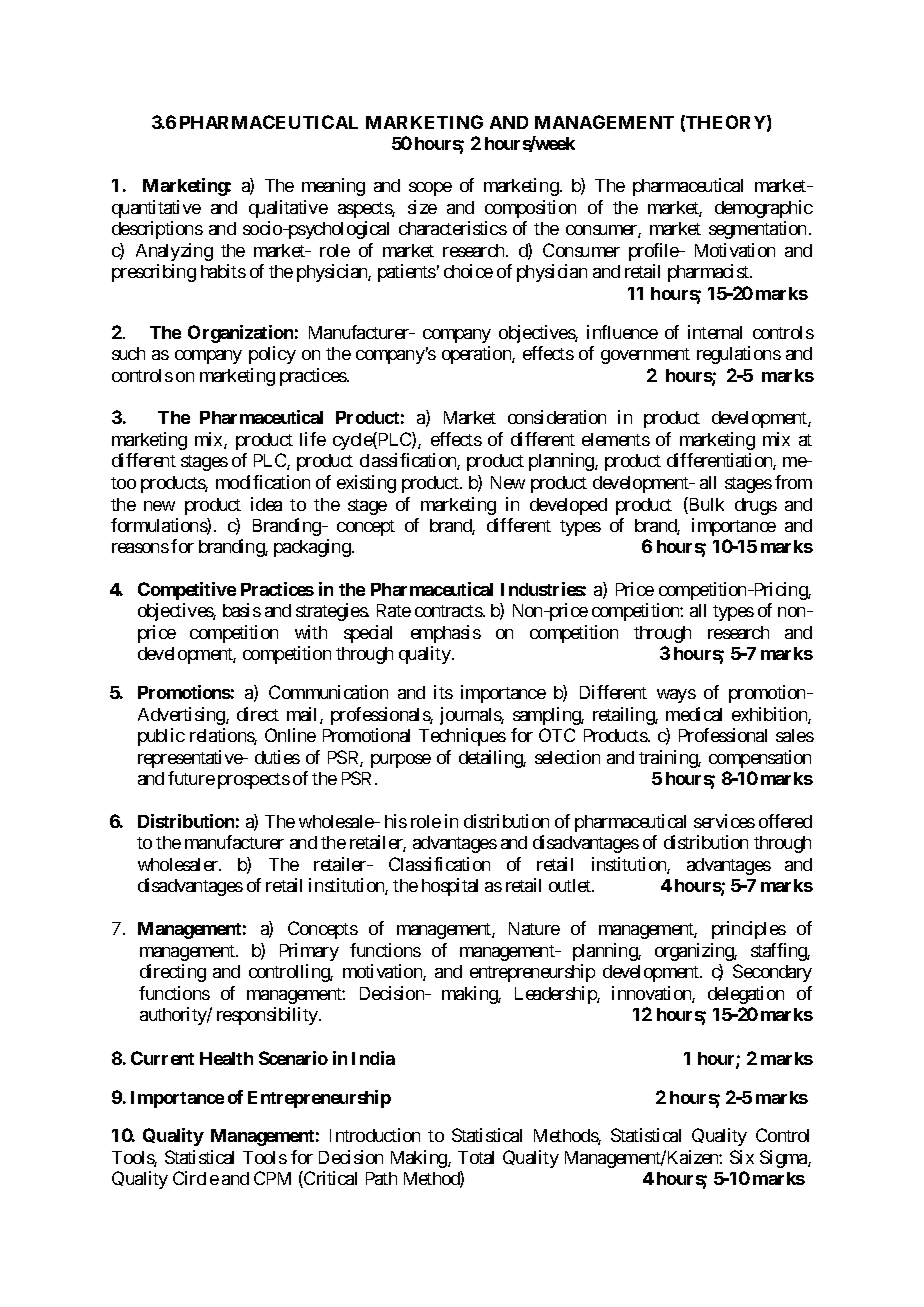 This screenshot has height=1307, width=924. I want to click on Circle, so click(196, 1178).
